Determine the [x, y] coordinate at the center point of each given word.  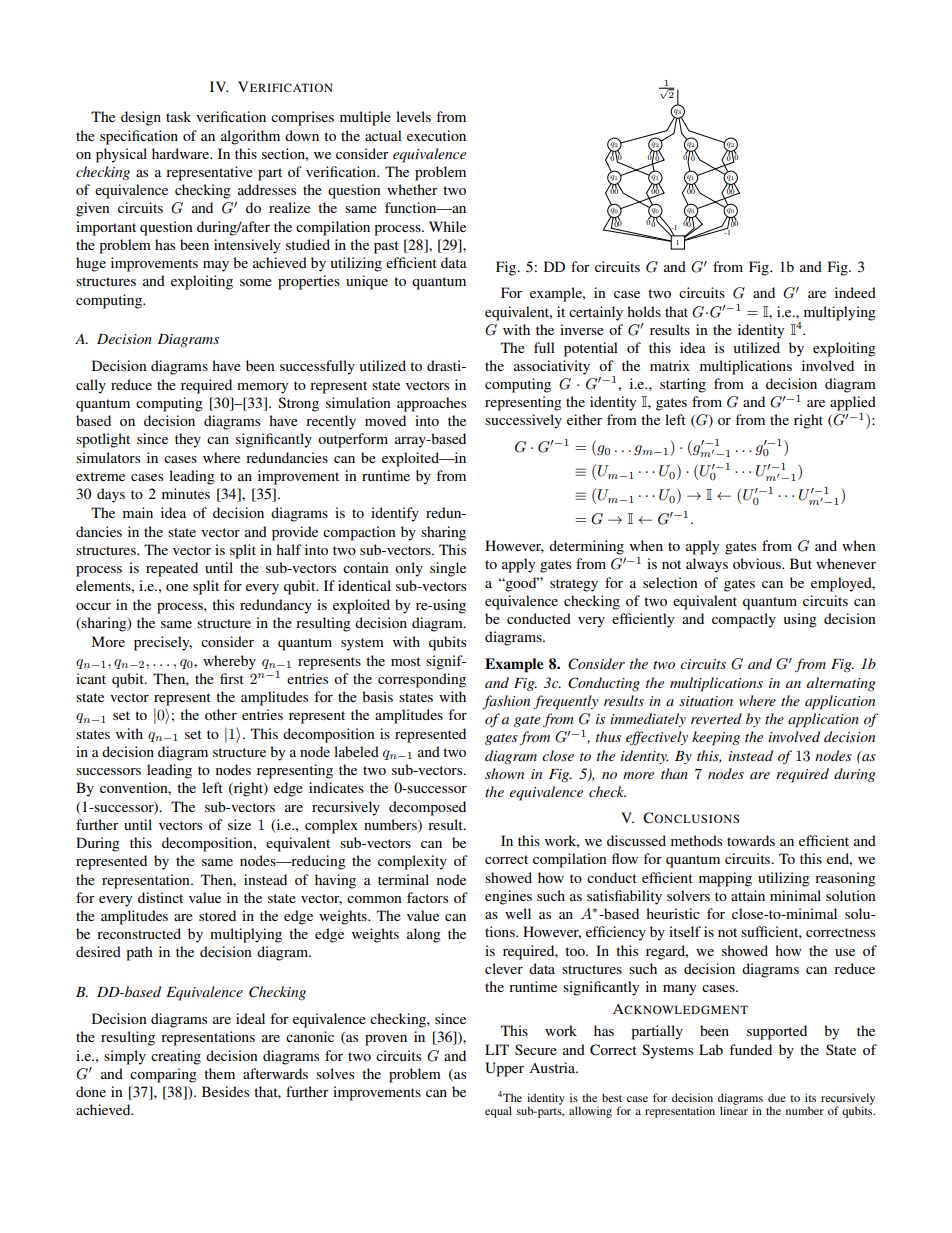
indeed [855, 292]
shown [504, 773]
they [188, 440]
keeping [716, 738]
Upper [504, 1069]
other [221, 714]
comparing [163, 1075]
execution [436, 135]
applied [853, 403]
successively [523, 421]
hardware [181, 153]
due [777, 1097]
